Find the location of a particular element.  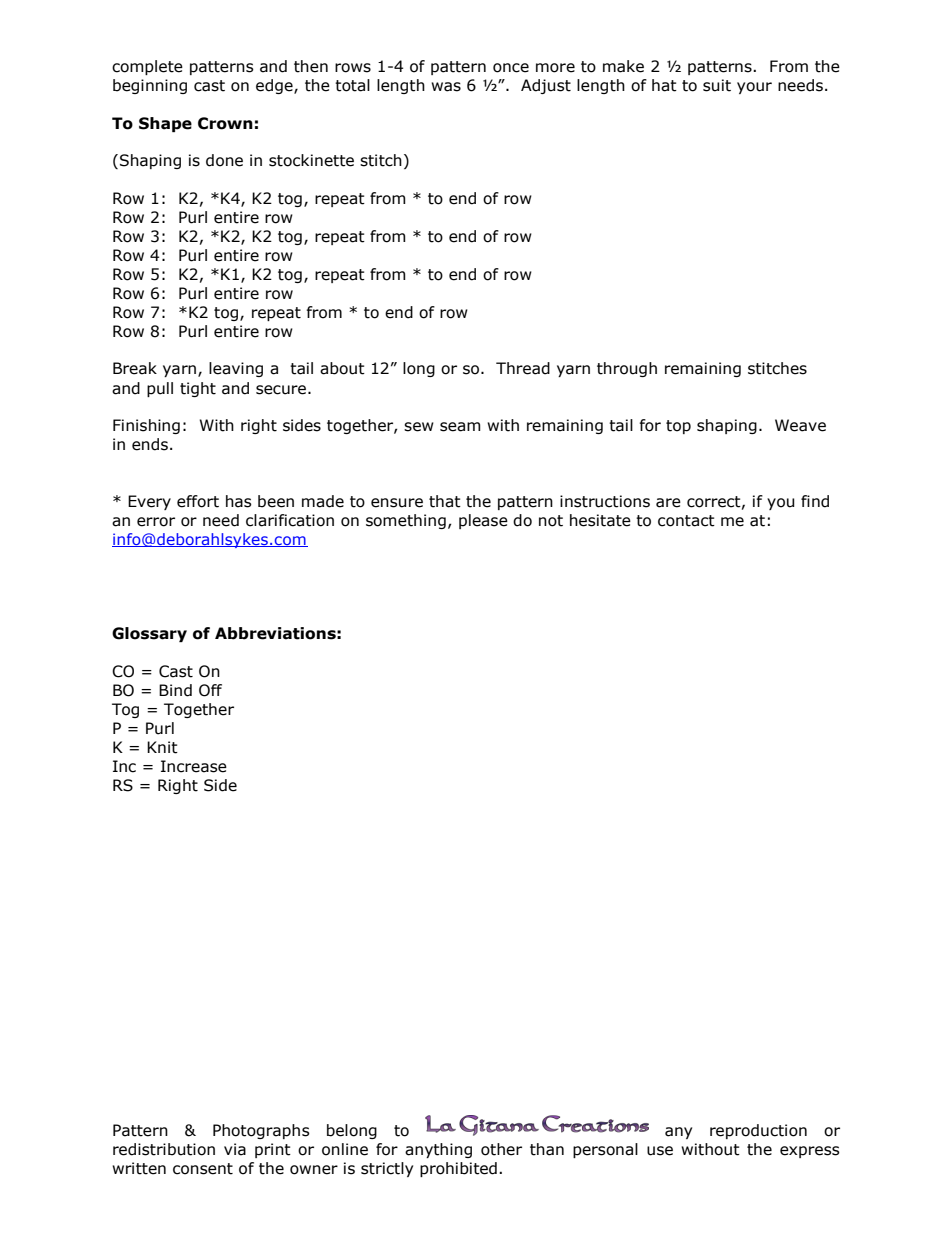

please is located at coordinates (483, 521).
